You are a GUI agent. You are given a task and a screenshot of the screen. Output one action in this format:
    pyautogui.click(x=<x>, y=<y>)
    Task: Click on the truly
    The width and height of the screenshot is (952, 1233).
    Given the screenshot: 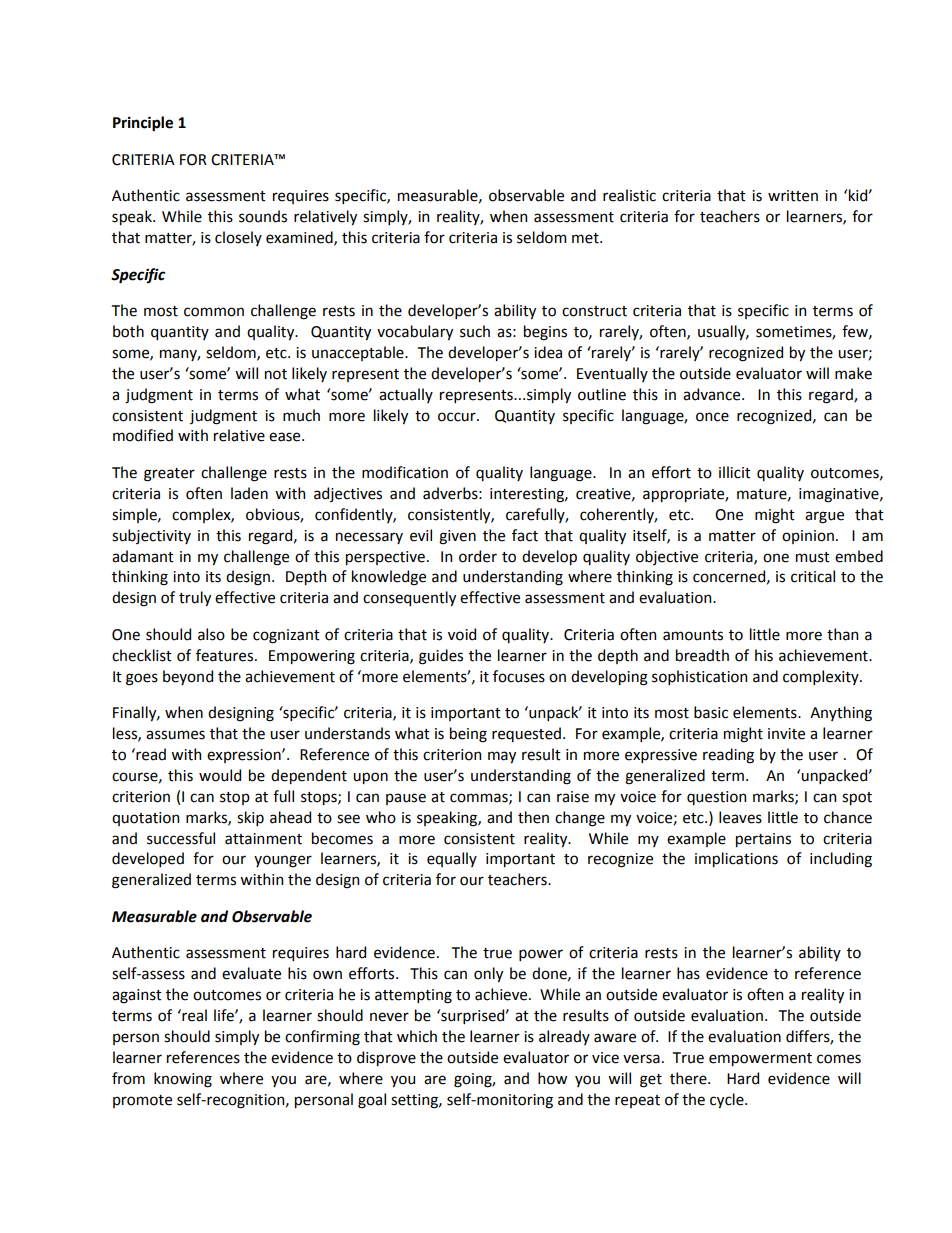 What is the action you would take?
    pyautogui.click(x=195, y=598)
